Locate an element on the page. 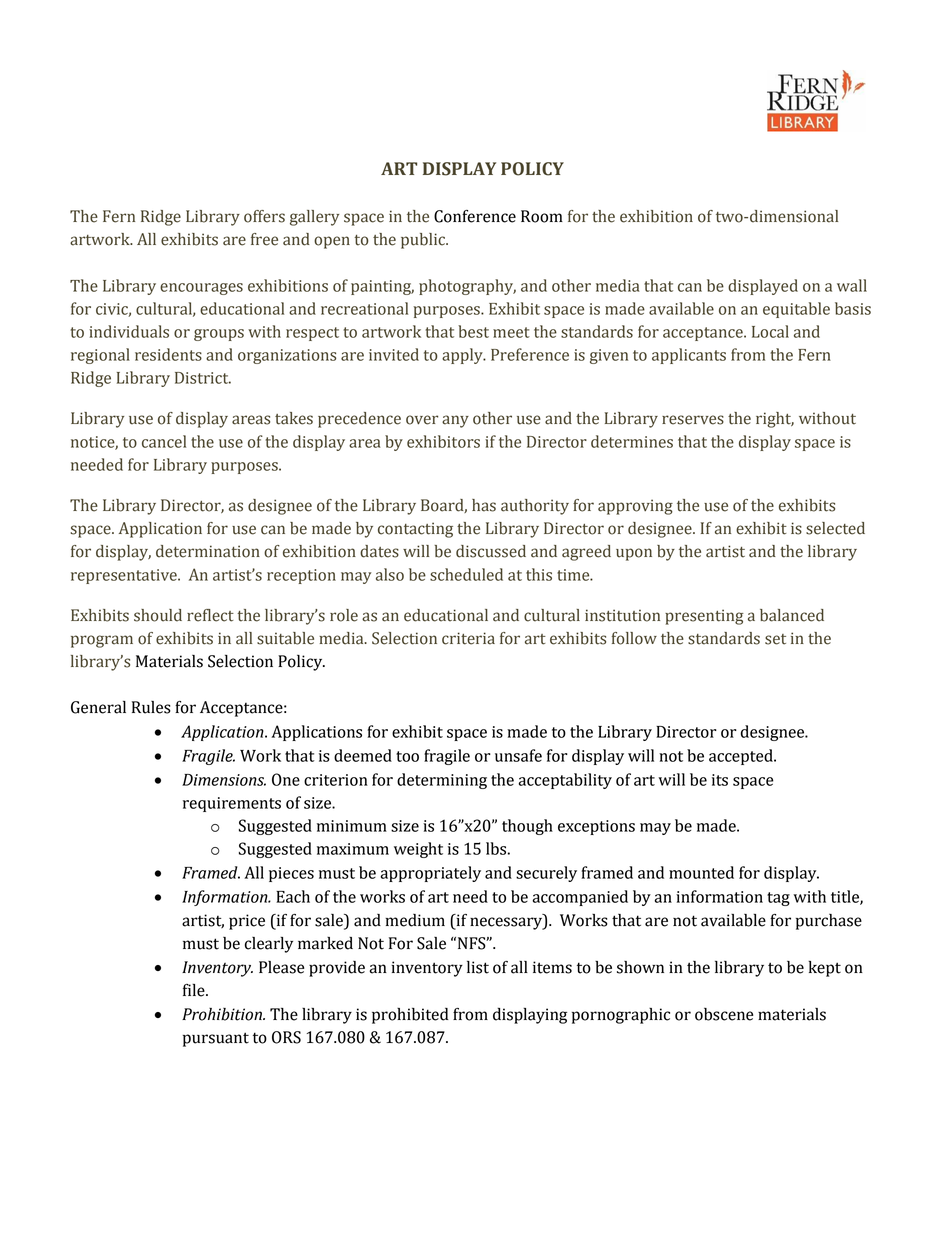 Image resolution: width=952 pixels, height=1233 pixels. any is located at coordinates (455, 421).
